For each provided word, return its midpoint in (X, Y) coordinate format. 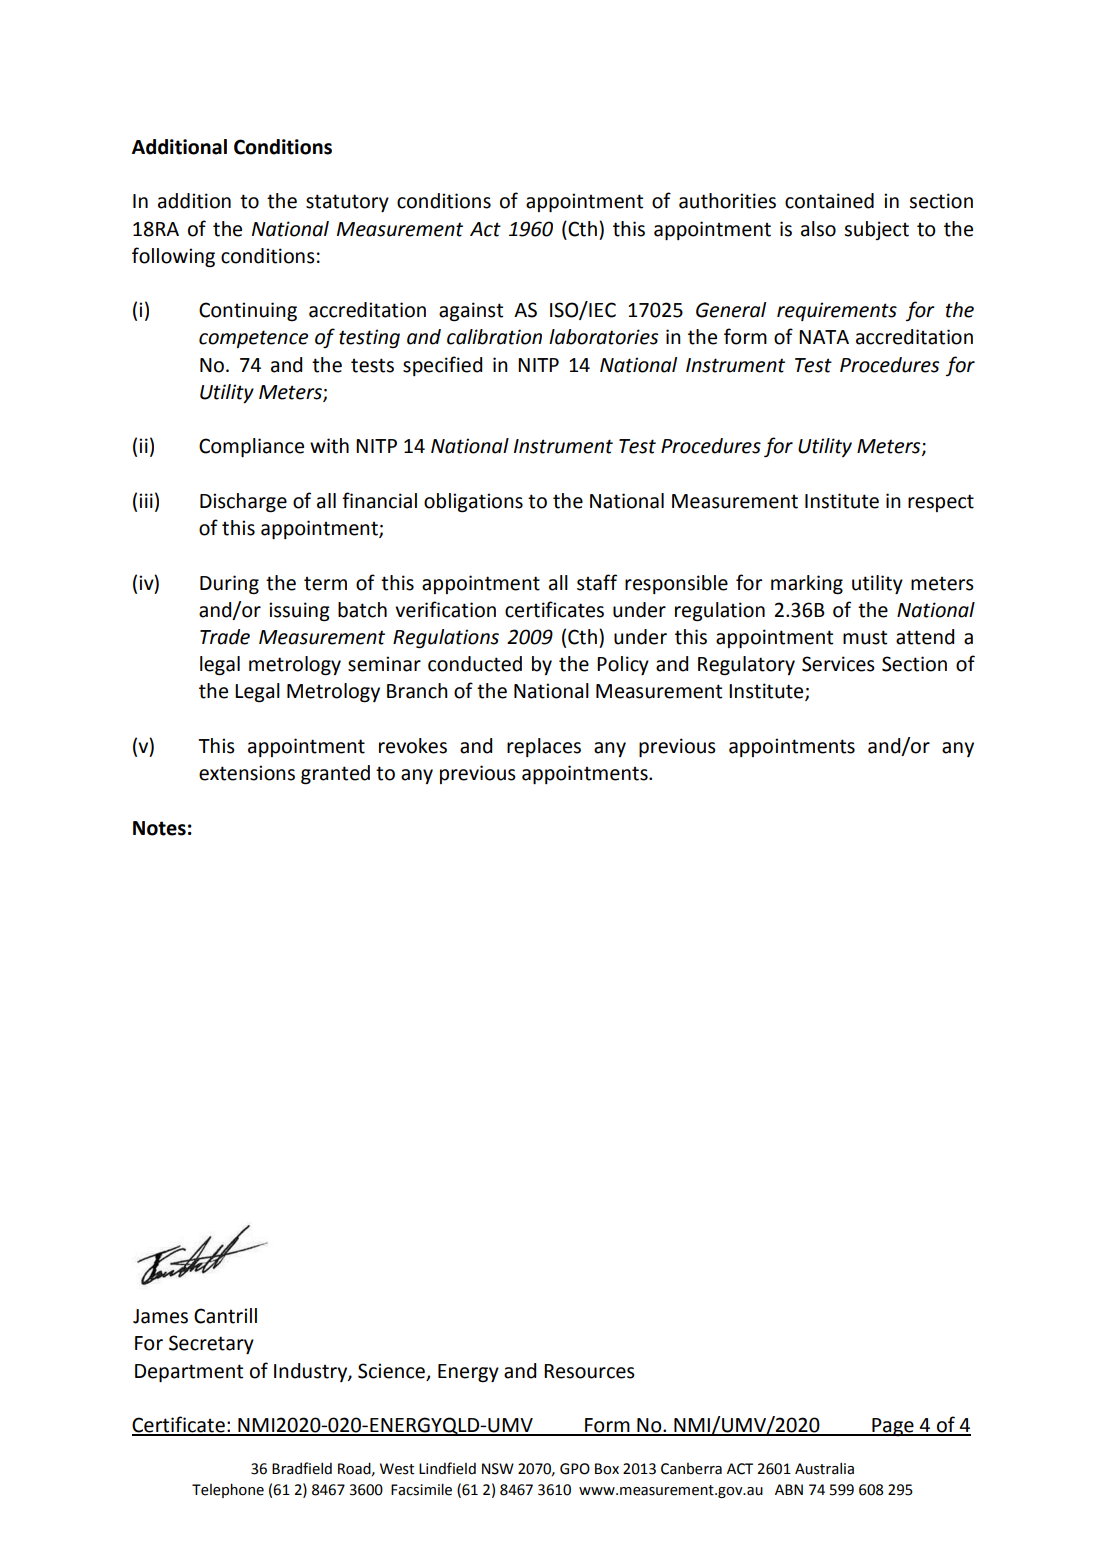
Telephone (228, 1490)
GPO (575, 1469)
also (818, 229)
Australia (824, 1468)
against (471, 312)
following (173, 257)
